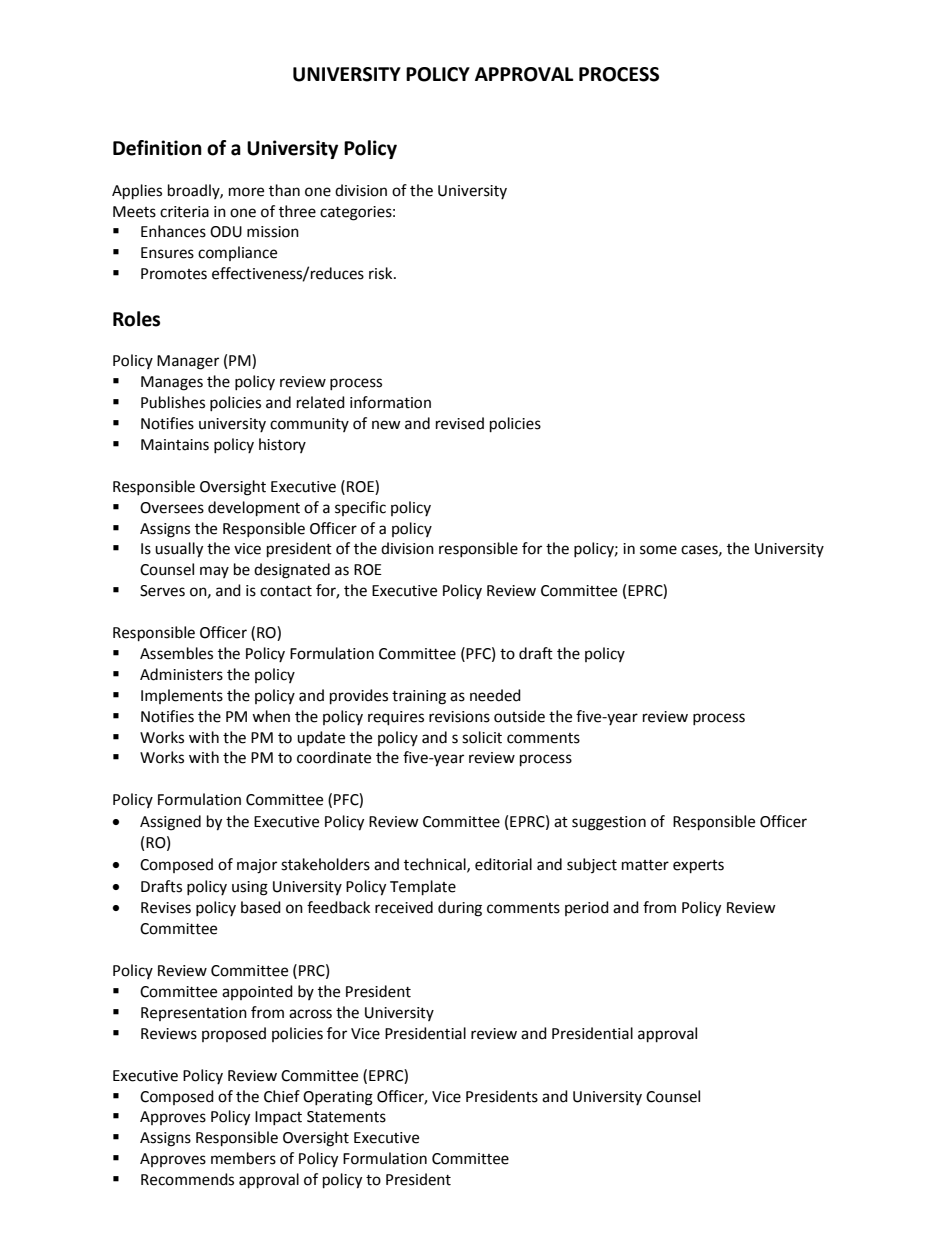 The height and width of the image is (1233, 952). I want to click on criteria, so click(184, 212).
